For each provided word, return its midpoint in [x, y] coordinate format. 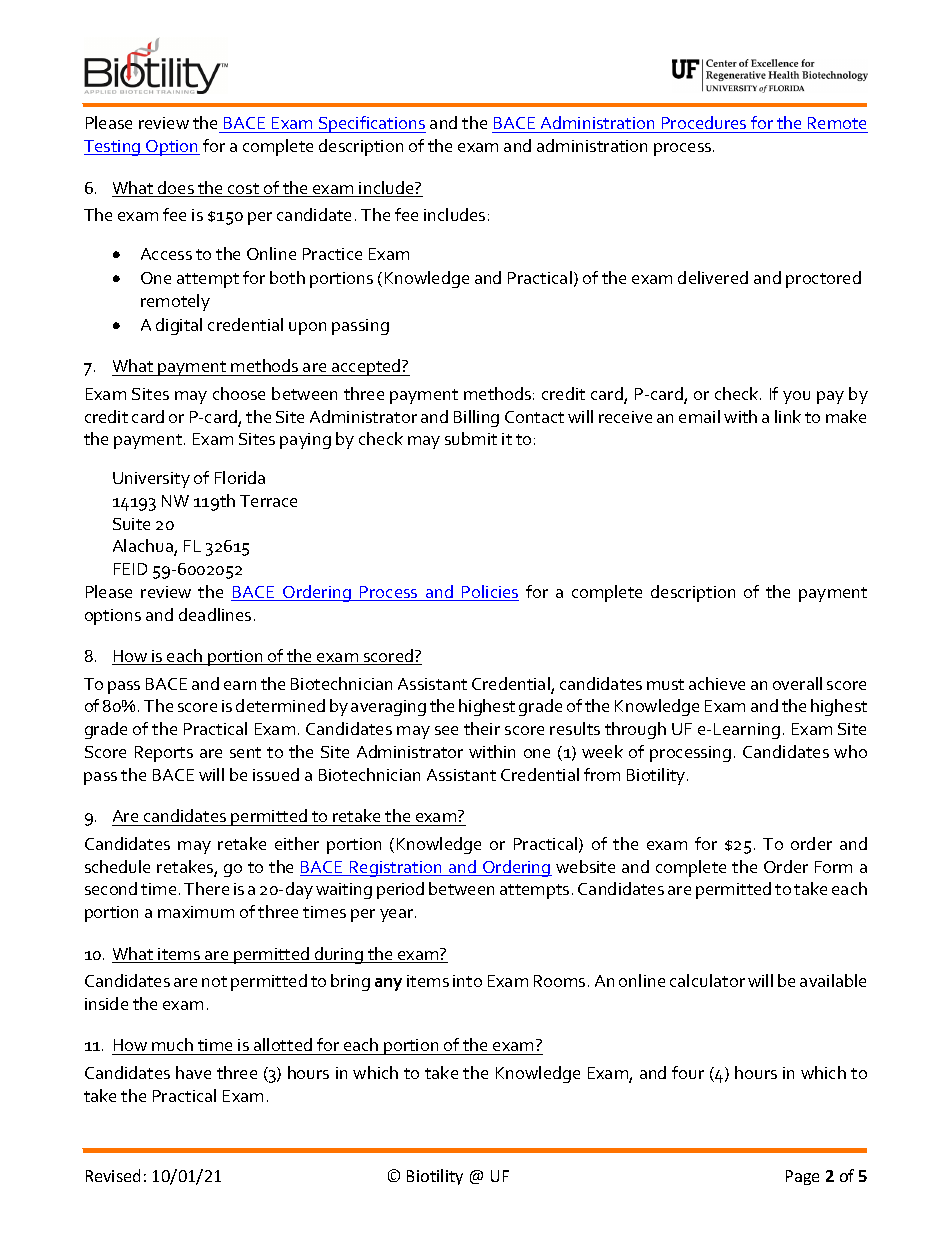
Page [802, 1177]
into [467, 981]
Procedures [704, 124]
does [176, 189]
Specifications [371, 124]
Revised [113, 1175]
